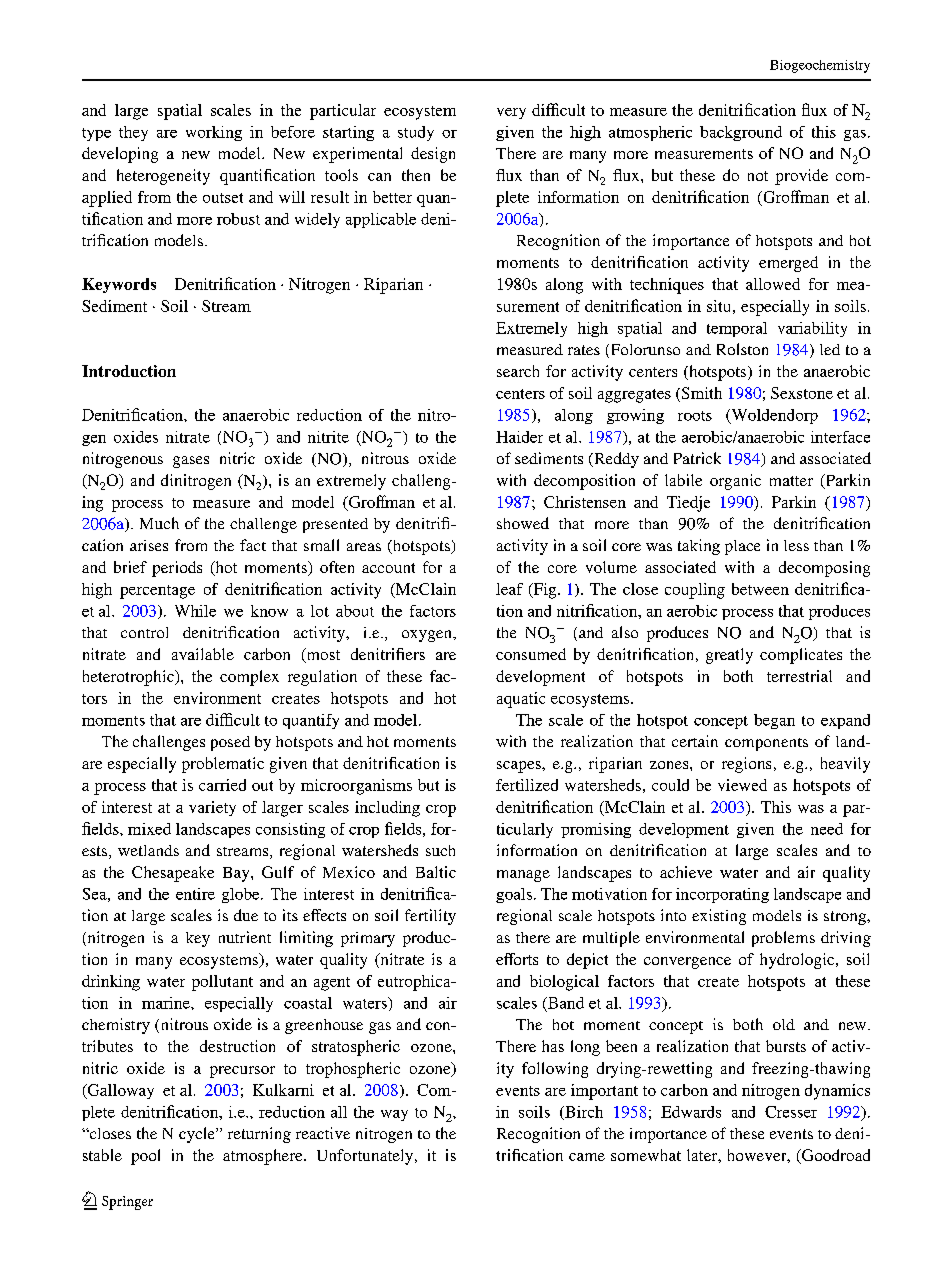 The image size is (952, 1284). What do you see at coordinates (203, 654) in the image?
I see `available` at bounding box center [203, 654].
